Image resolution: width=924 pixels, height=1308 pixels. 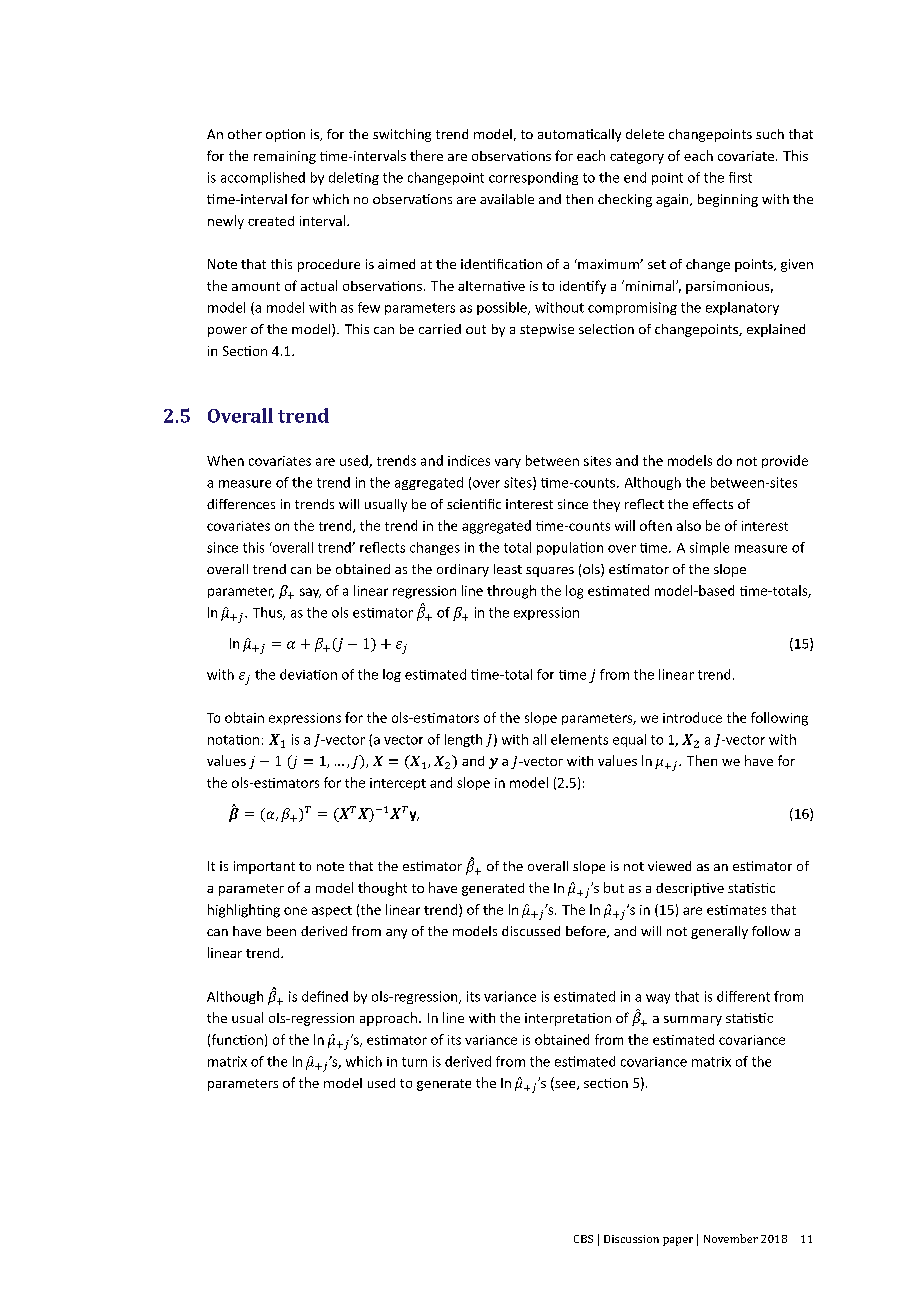 What do you see at coordinates (785, 461) in the image?
I see `provide` at bounding box center [785, 461].
